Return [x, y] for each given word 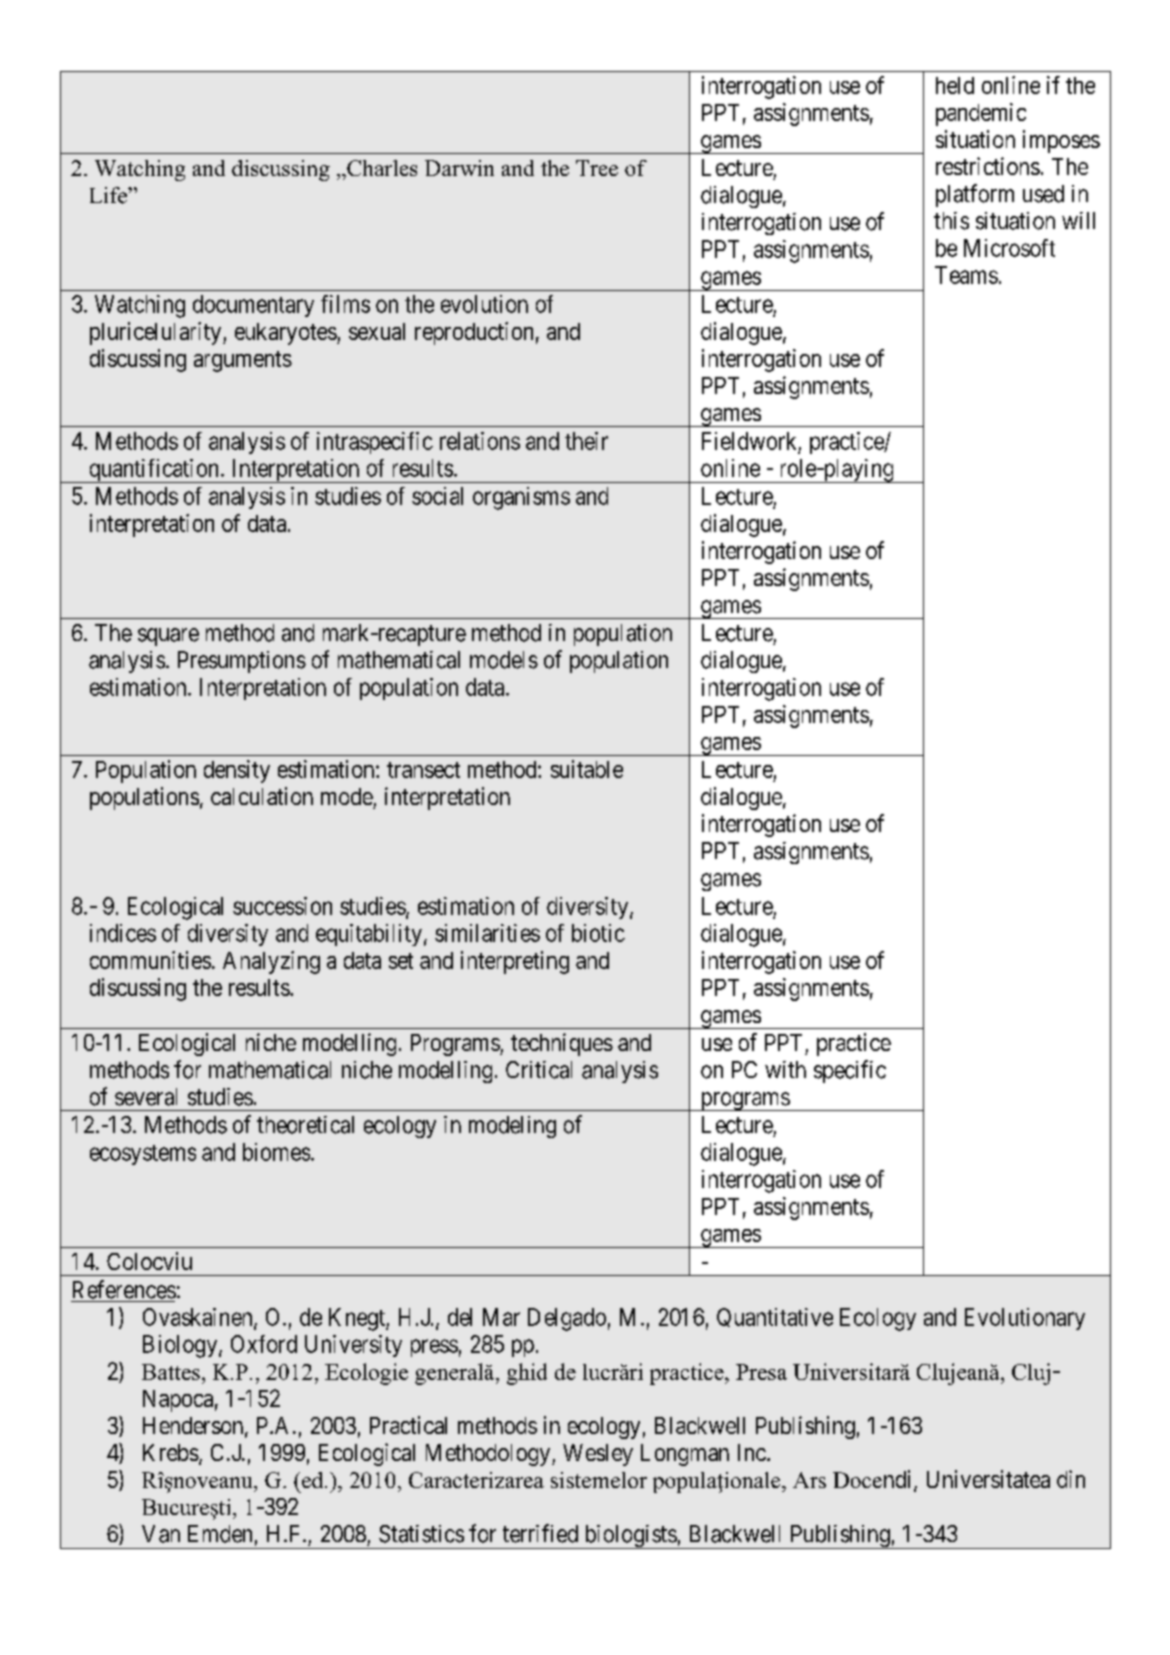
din [1071, 1479]
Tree [597, 168]
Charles [381, 168]
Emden [220, 1534]
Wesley [598, 1455]
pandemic [981, 114]
